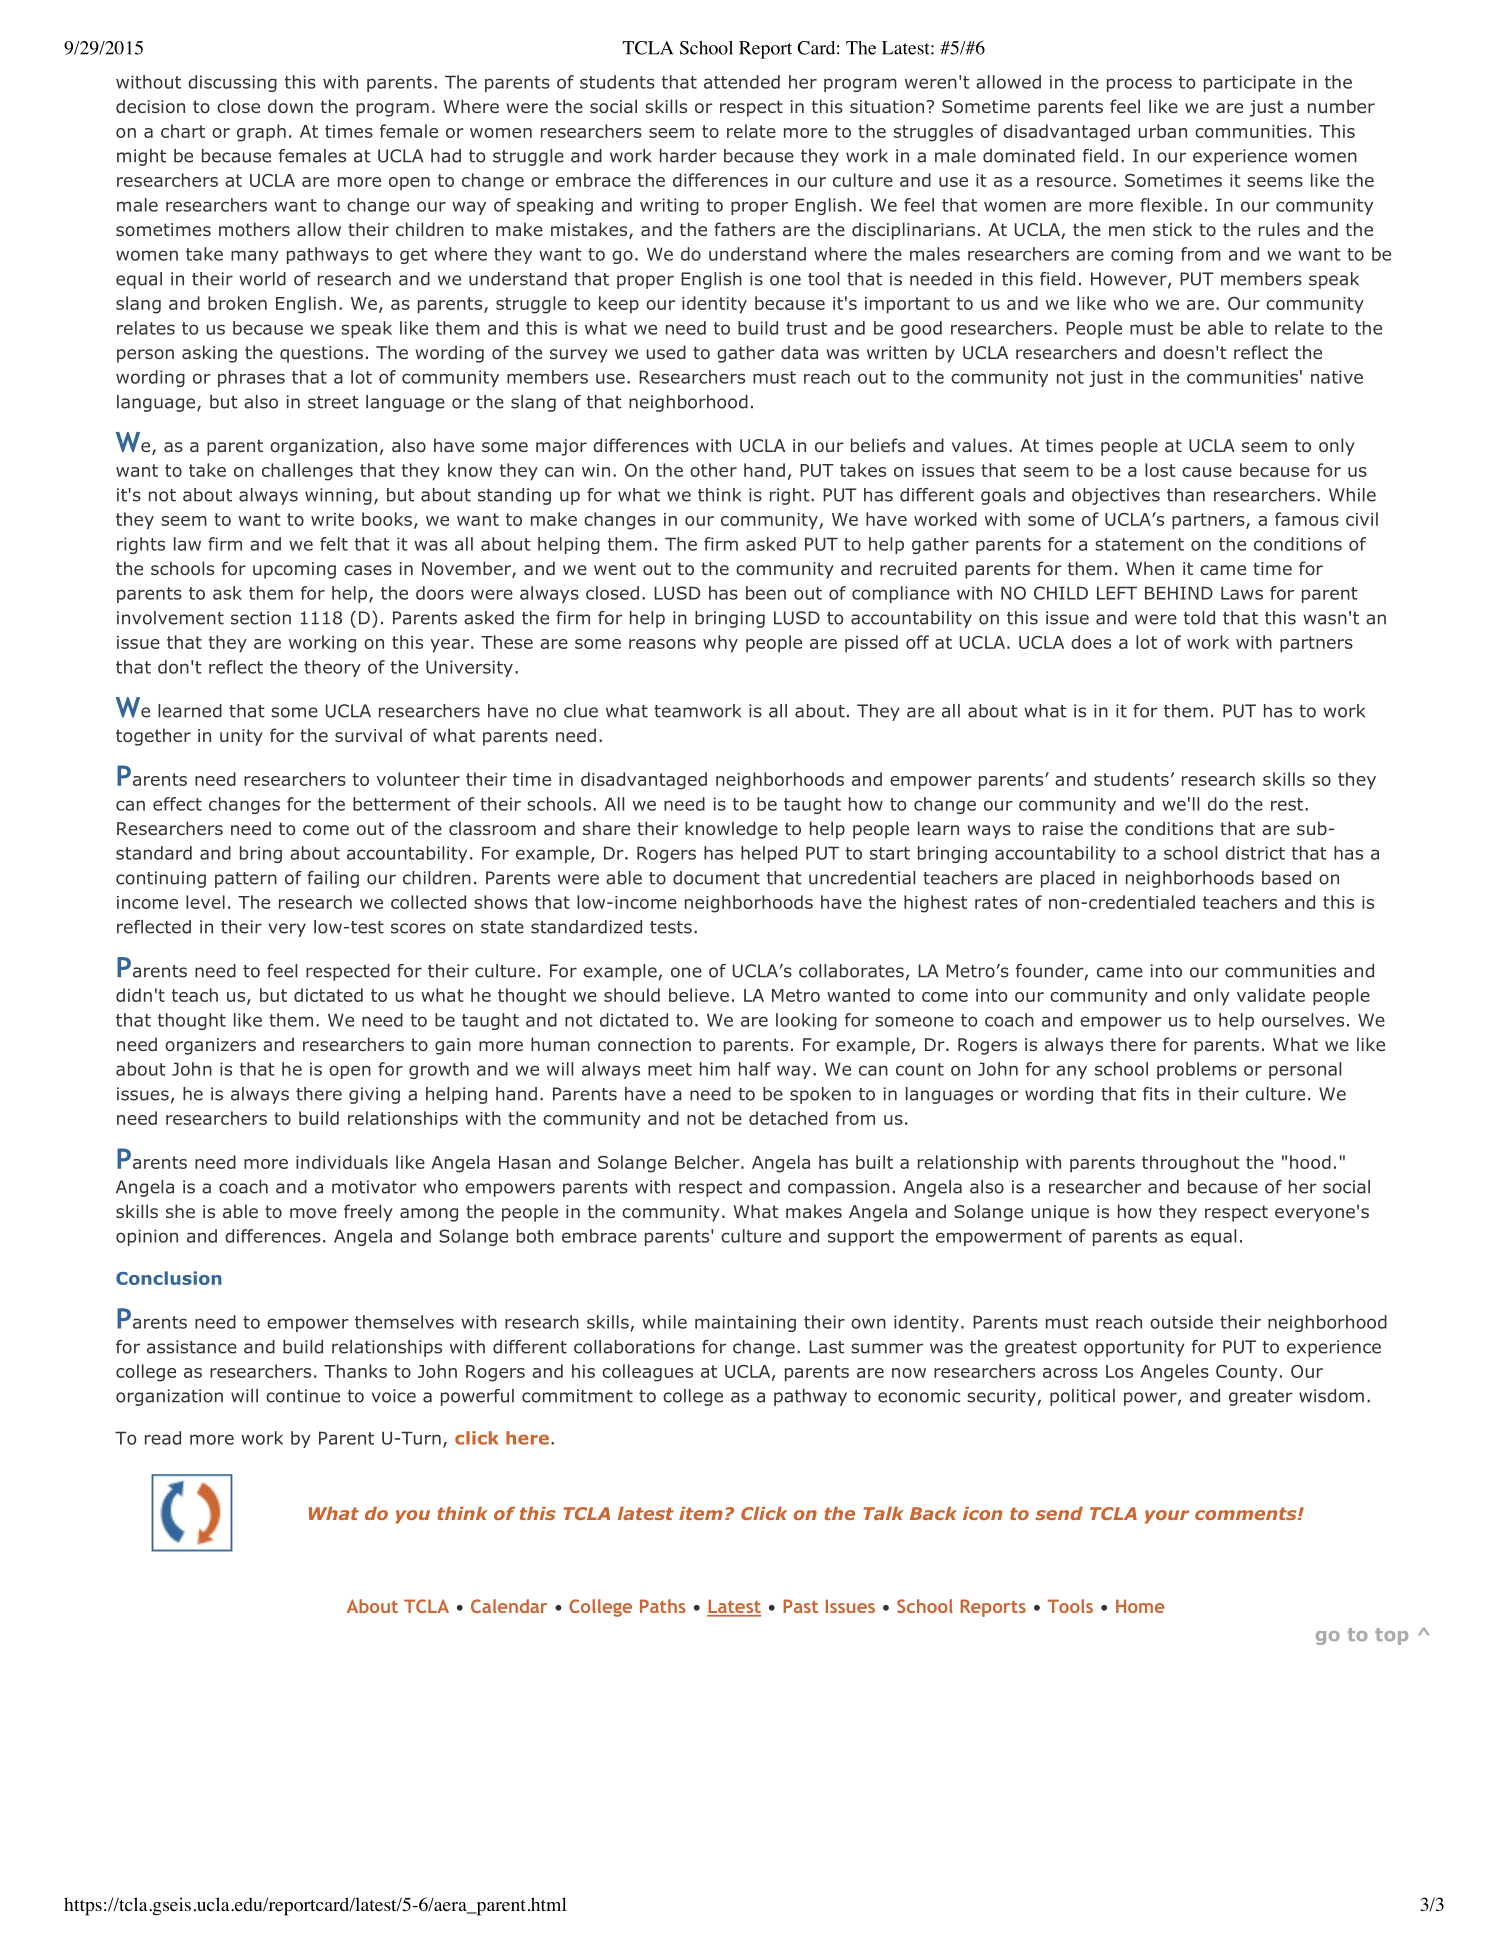  I want to click on section, so click(261, 618).
